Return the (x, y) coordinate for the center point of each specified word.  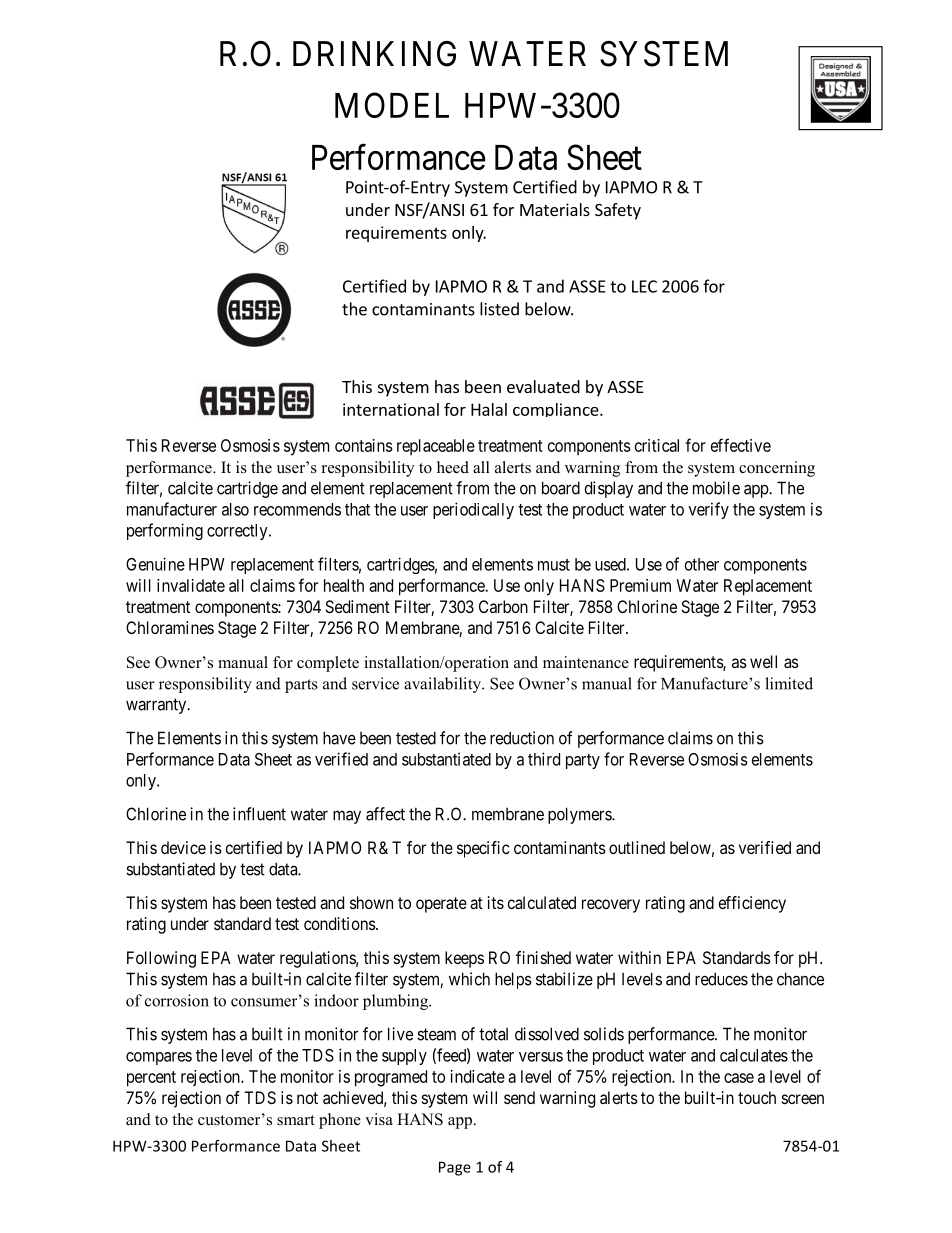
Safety (618, 211)
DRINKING (374, 54)
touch (757, 1097)
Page (455, 1168)
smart (296, 1120)
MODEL (392, 105)
